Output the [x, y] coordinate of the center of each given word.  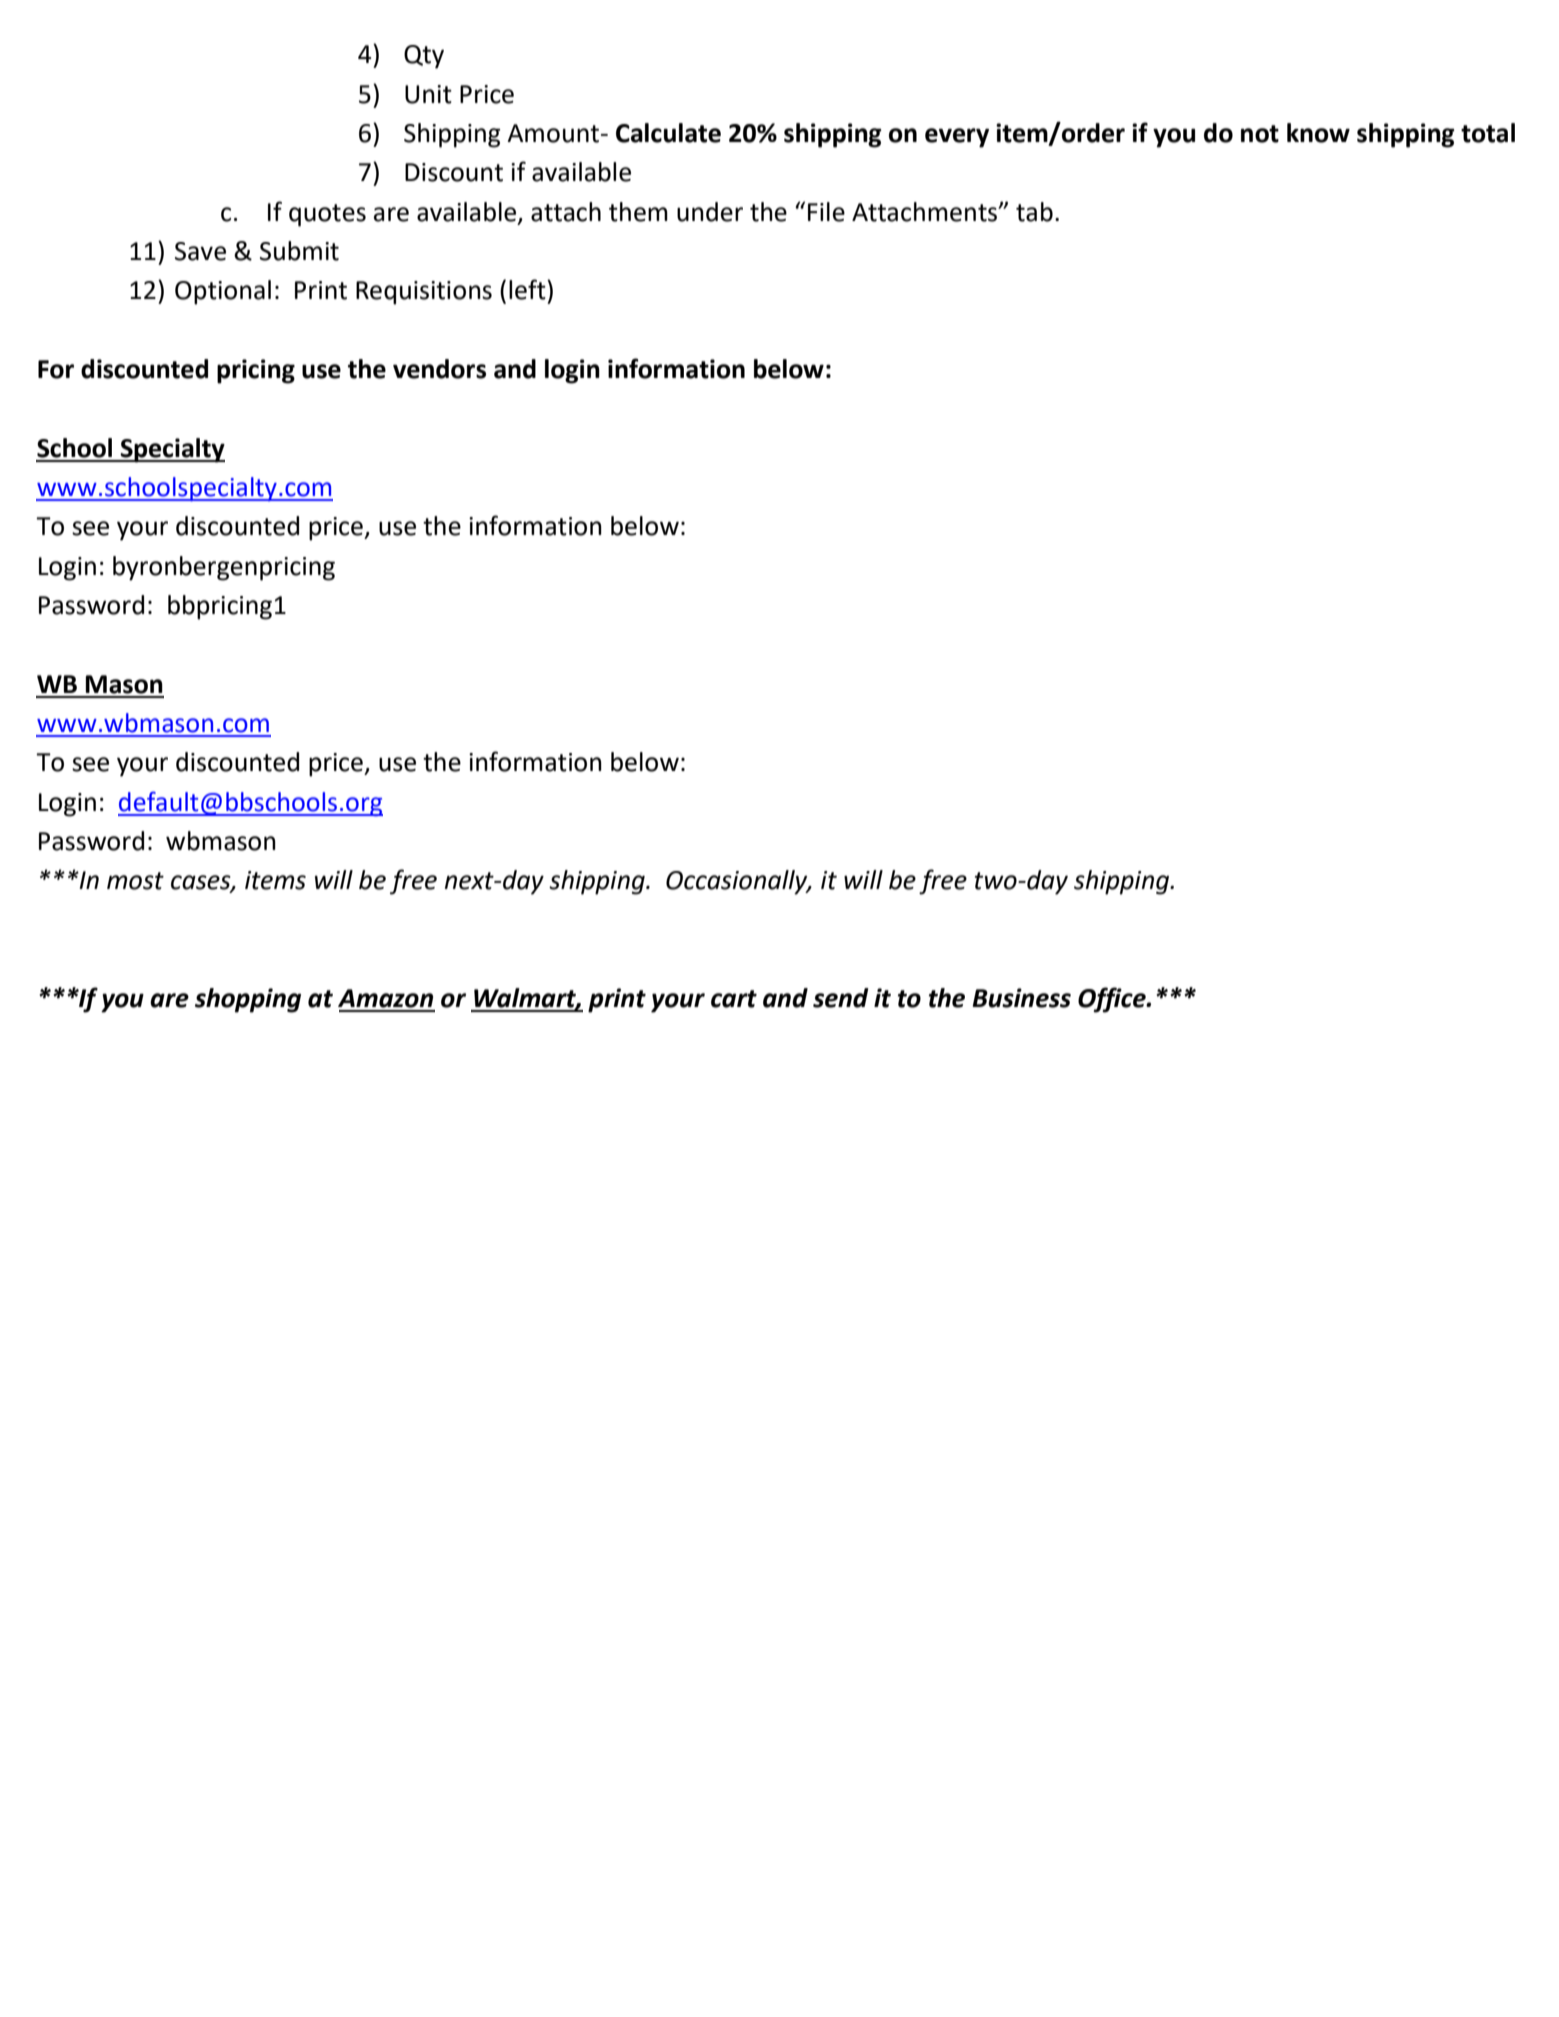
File [826, 212]
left [528, 289]
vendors [439, 369]
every [957, 138]
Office [1113, 1000]
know [1318, 133]
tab [1034, 212]
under [710, 212]
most [135, 881]
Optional [223, 292]
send [841, 998]
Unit [428, 94]
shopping [248, 1000]
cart [734, 999]
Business [1022, 998]
